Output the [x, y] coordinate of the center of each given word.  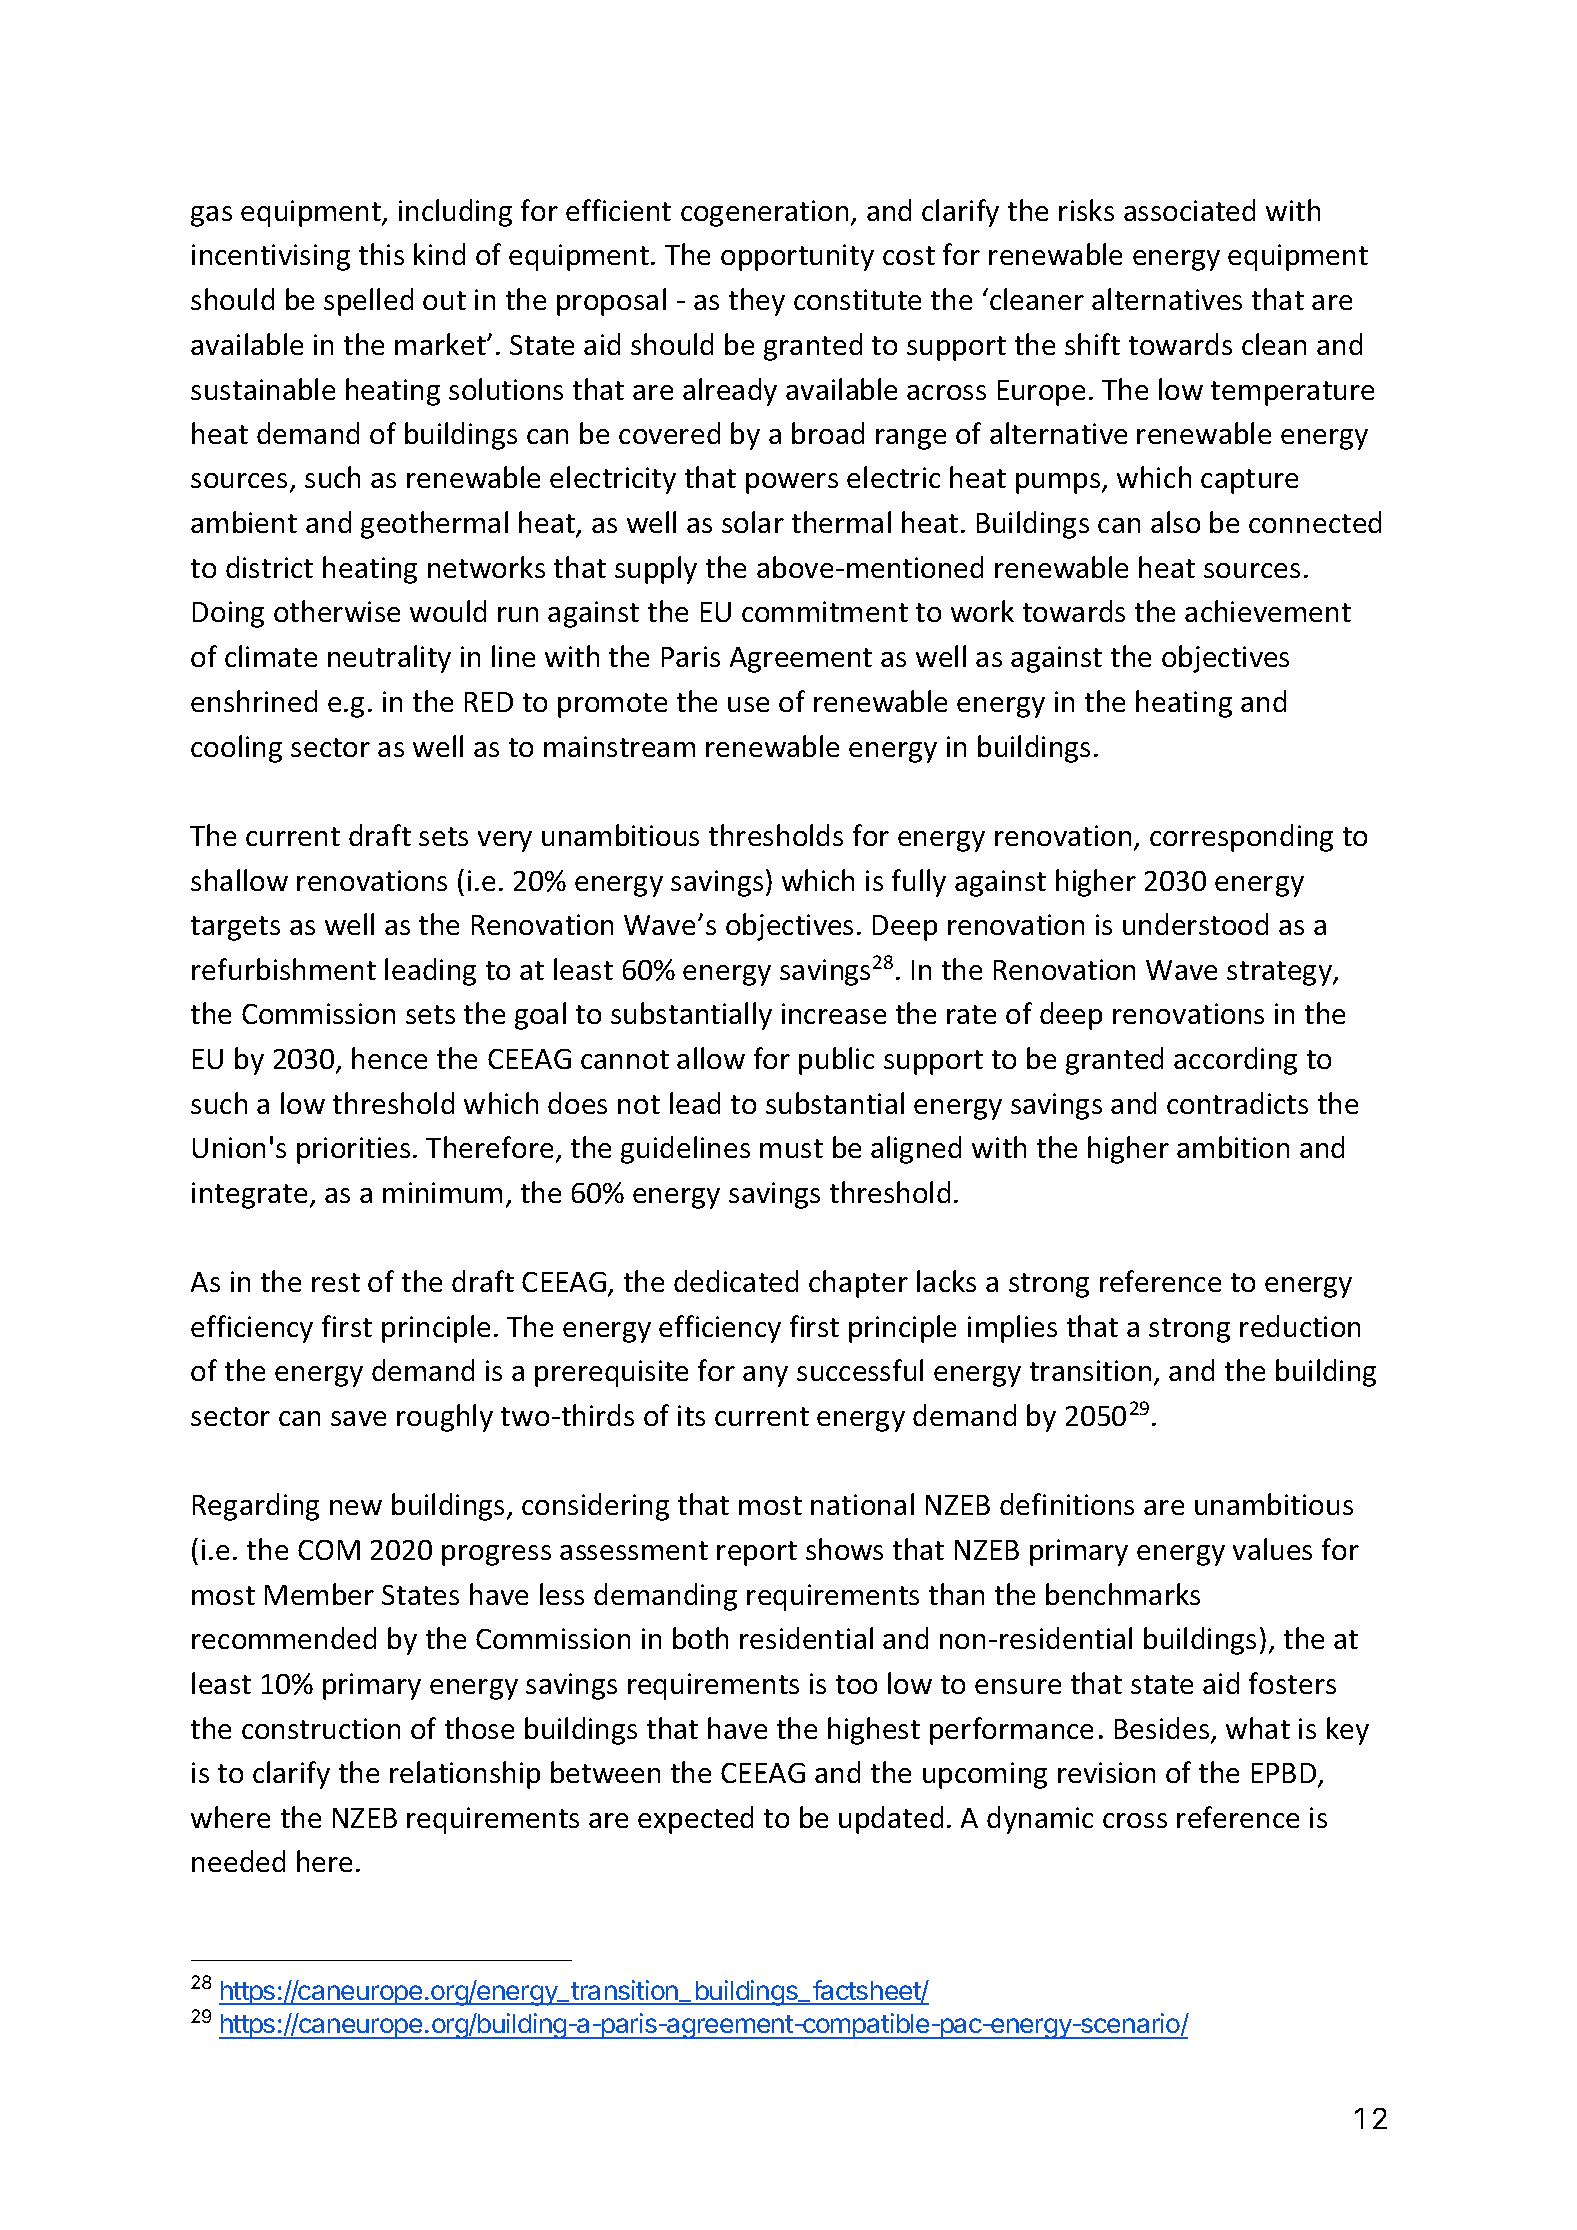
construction [321, 1728]
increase [834, 1013]
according [1235, 1061]
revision [1106, 1772]
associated [1189, 210]
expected [695, 1820]
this [381, 254]
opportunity [797, 257]
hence [389, 1058]
